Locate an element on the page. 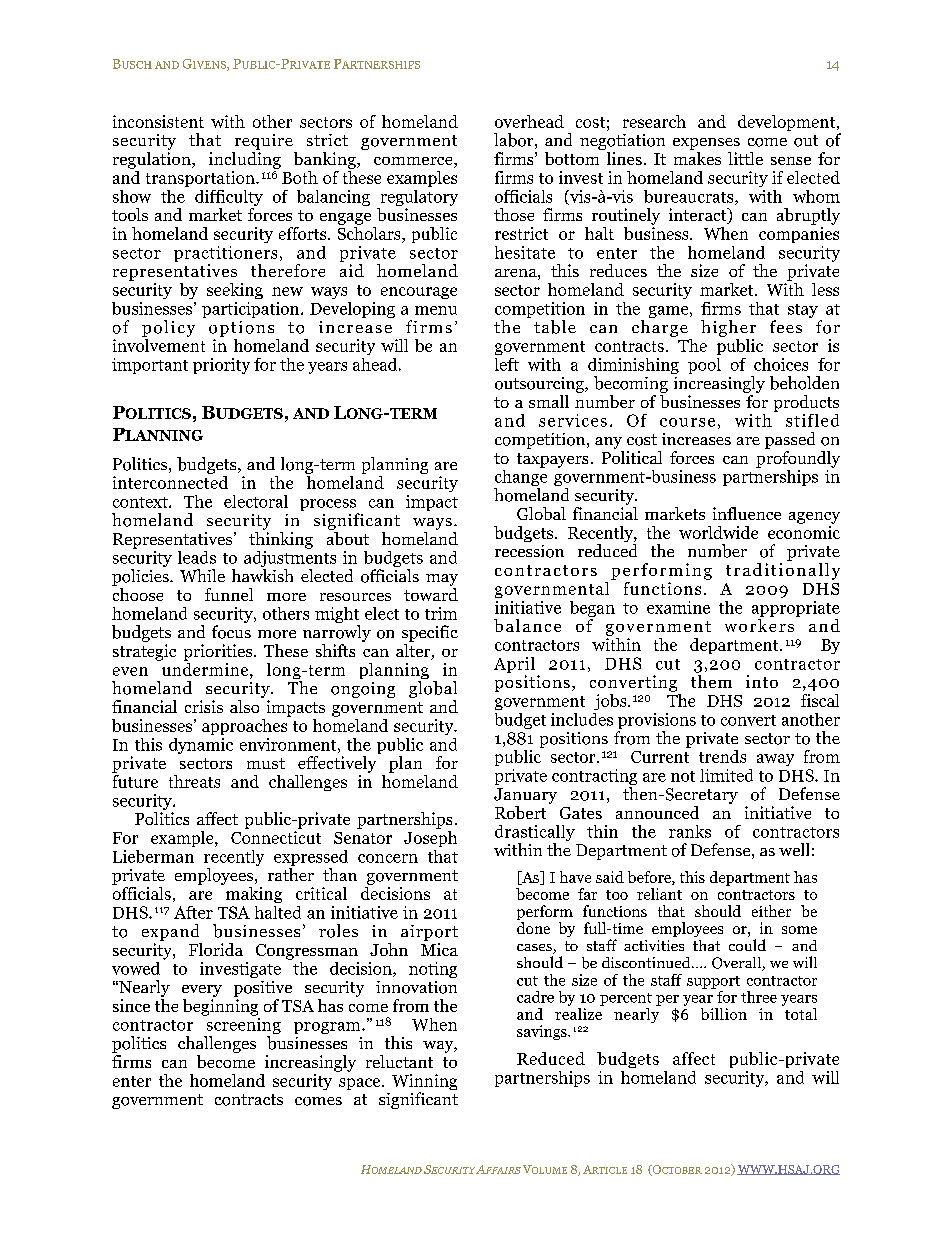 Image resolution: width=952 pixels, height=1233 pixels. higher is located at coordinates (728, 328).
